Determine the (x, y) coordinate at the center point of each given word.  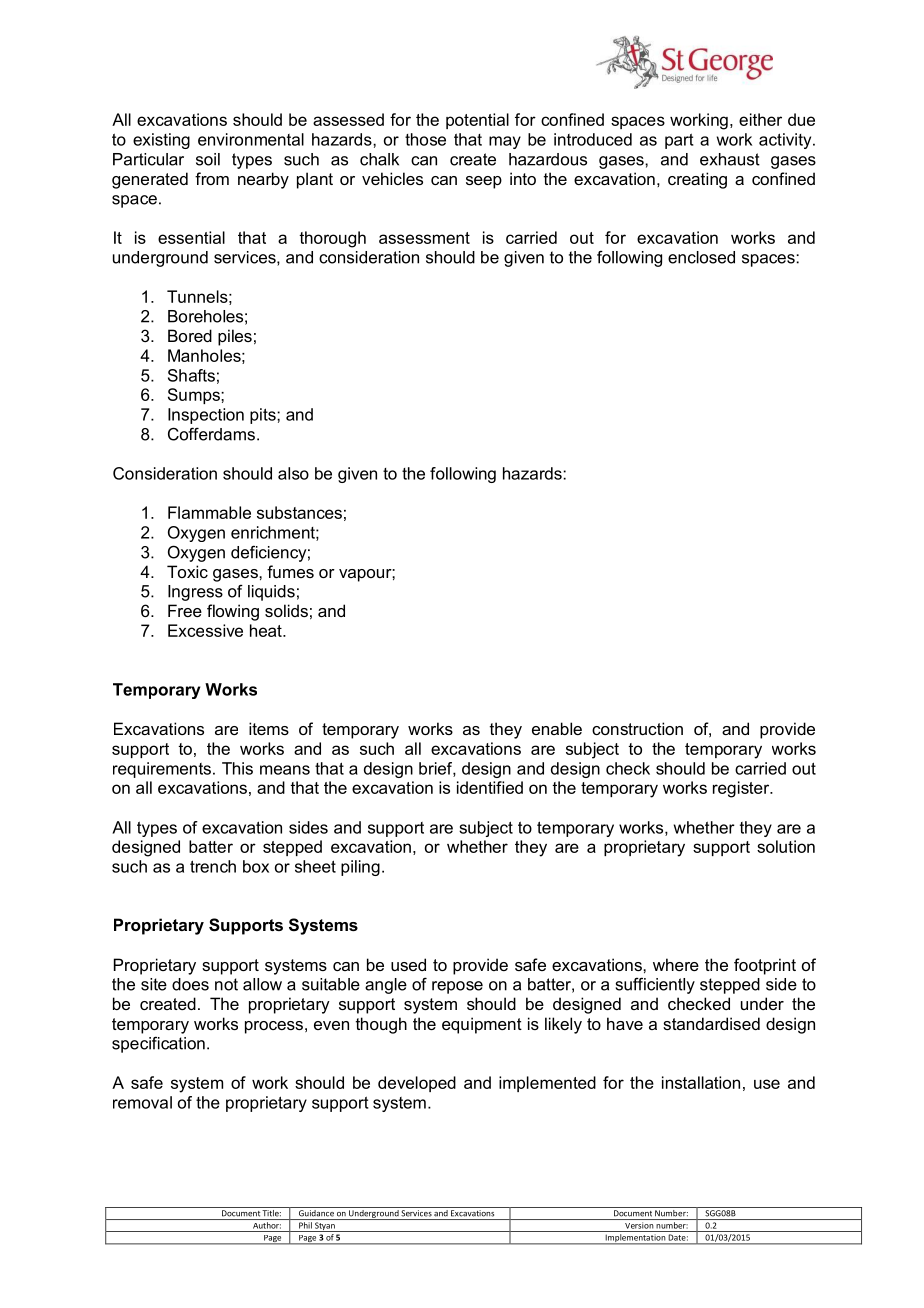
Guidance (316, 1212)
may (505, 142)
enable (557, 728)
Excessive (205, 630)
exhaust (730, 159)
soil (208, 159)
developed (417, 1084)
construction (637, 728)
